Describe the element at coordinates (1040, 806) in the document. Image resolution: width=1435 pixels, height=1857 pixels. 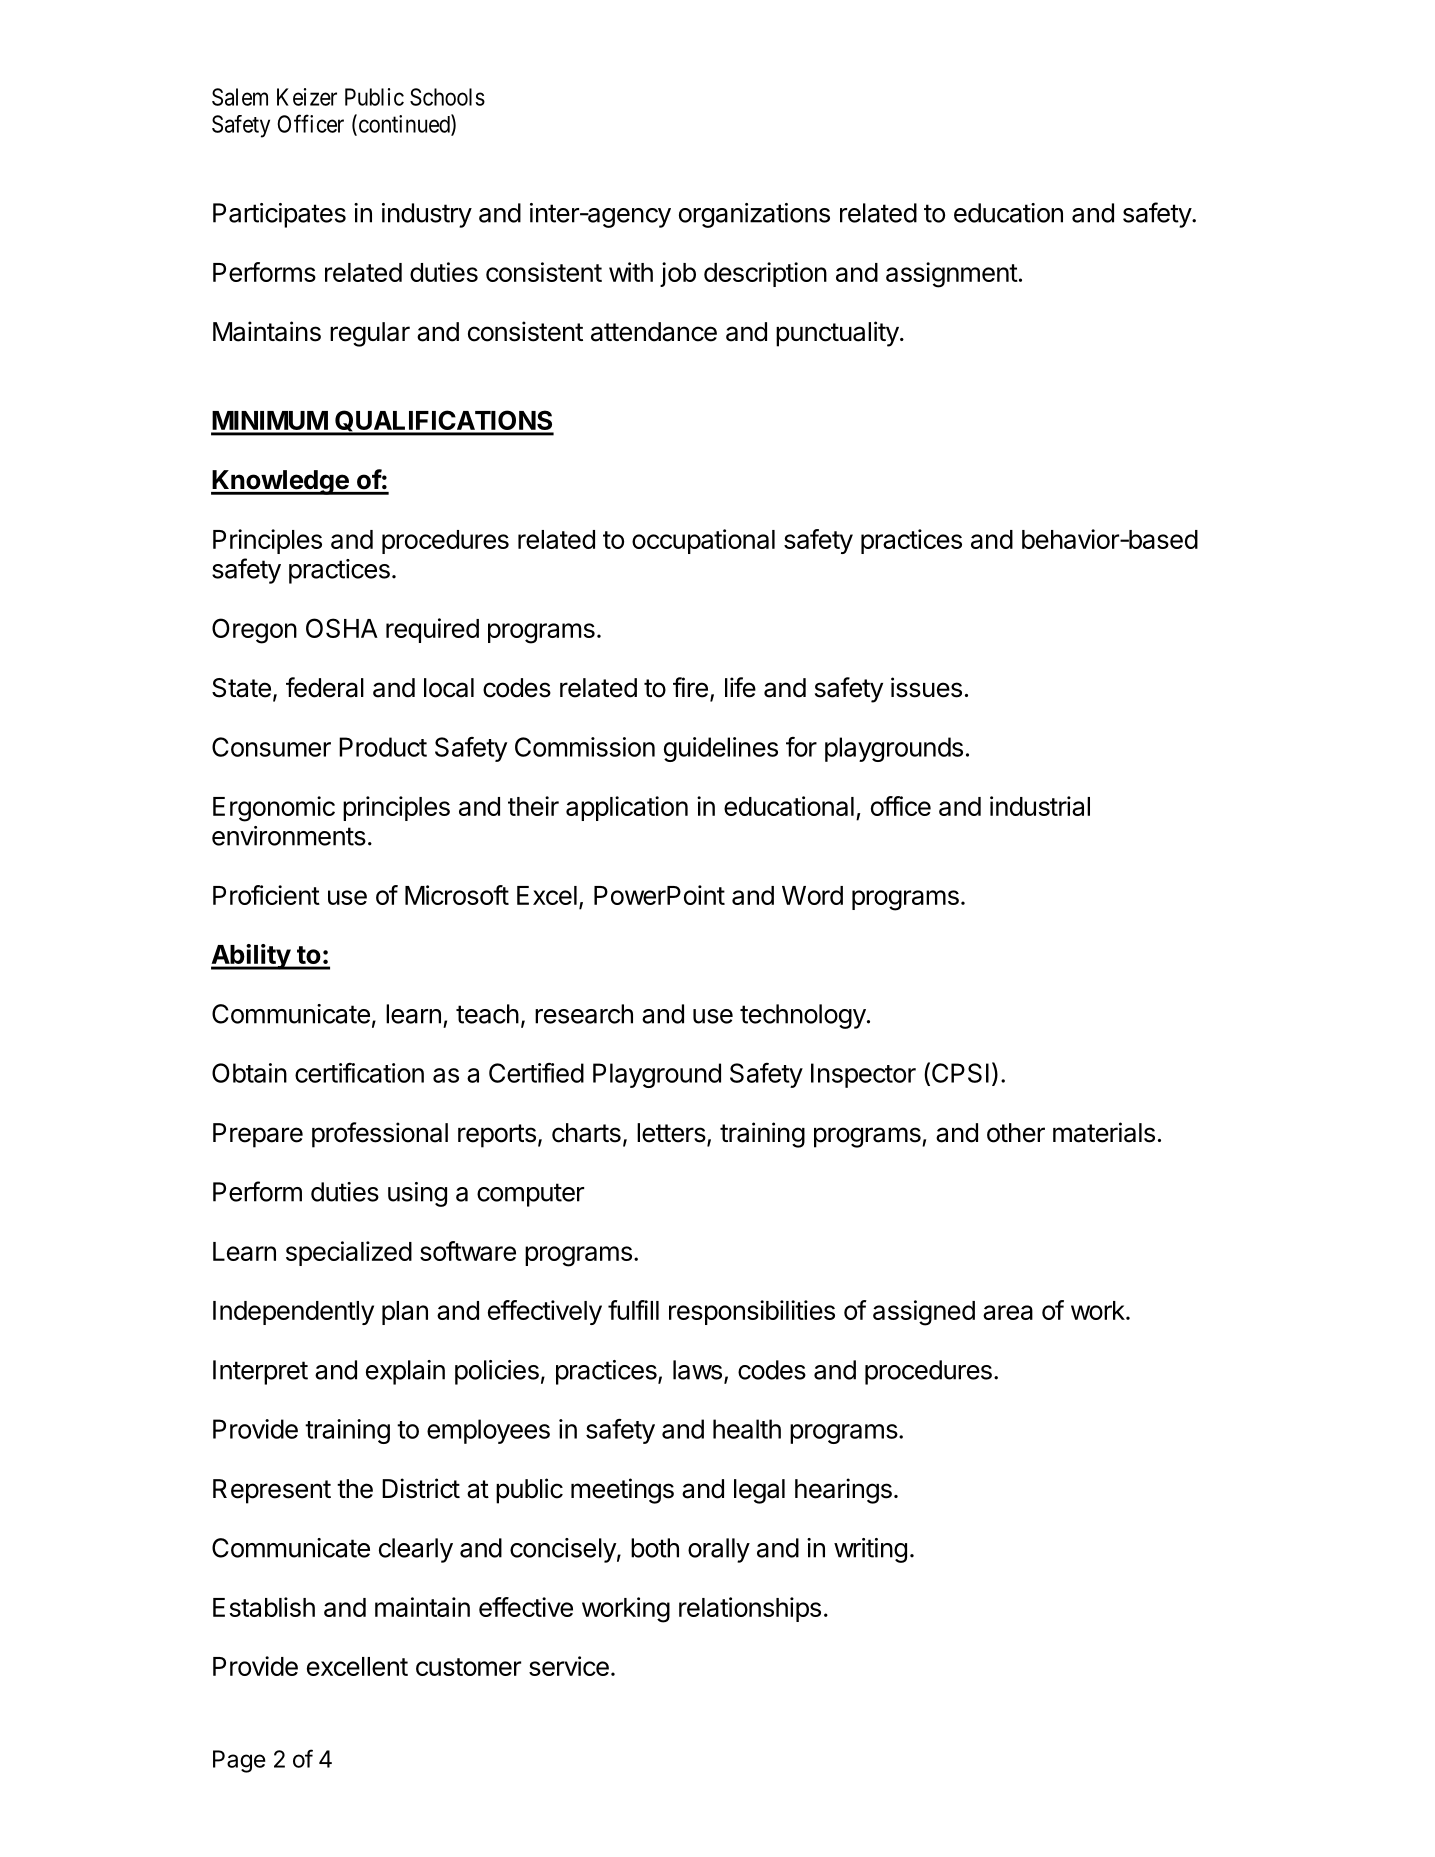
I see `industrial` at that location.
